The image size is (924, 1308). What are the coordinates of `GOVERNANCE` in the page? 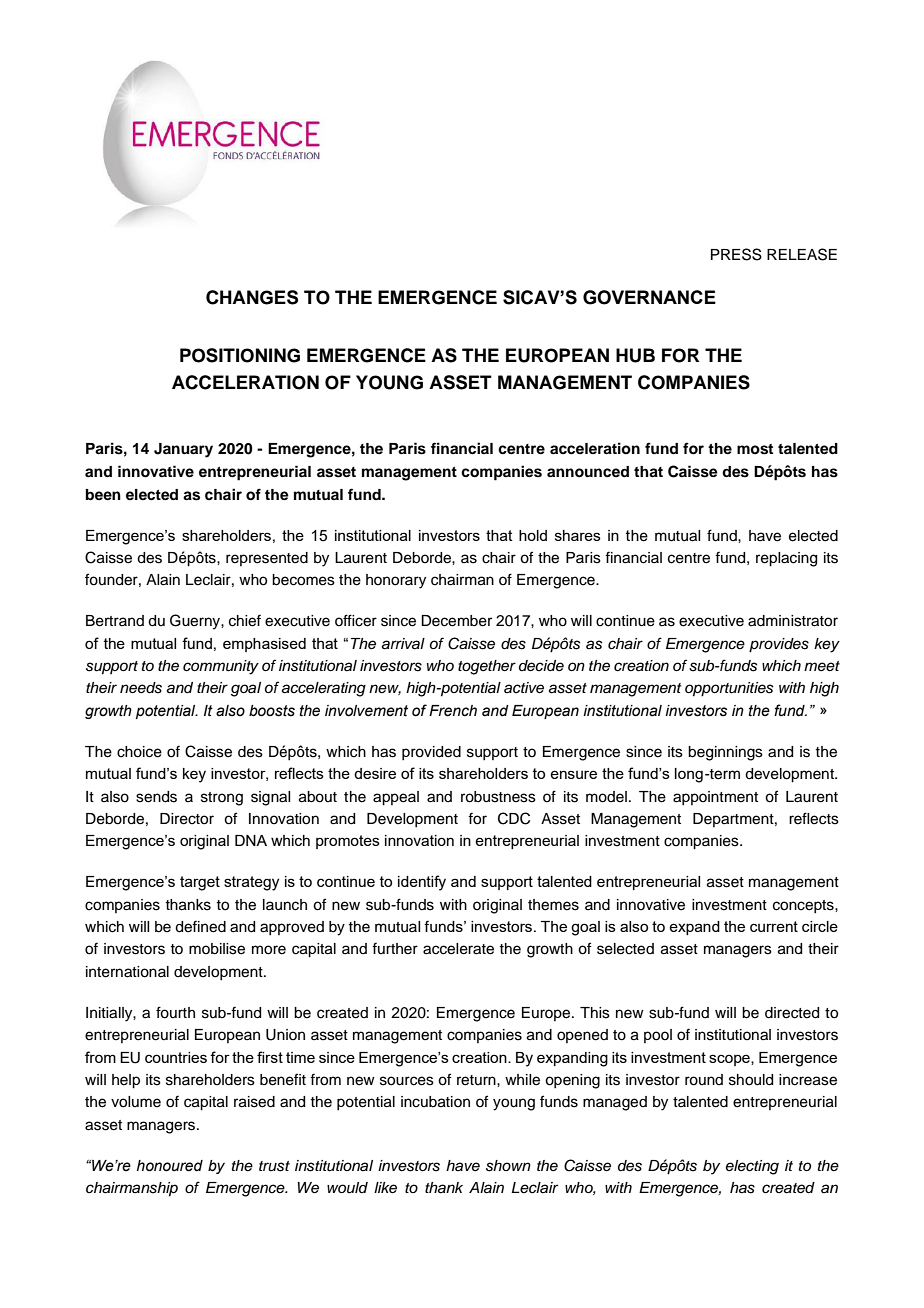 It's located at (649, 297).
